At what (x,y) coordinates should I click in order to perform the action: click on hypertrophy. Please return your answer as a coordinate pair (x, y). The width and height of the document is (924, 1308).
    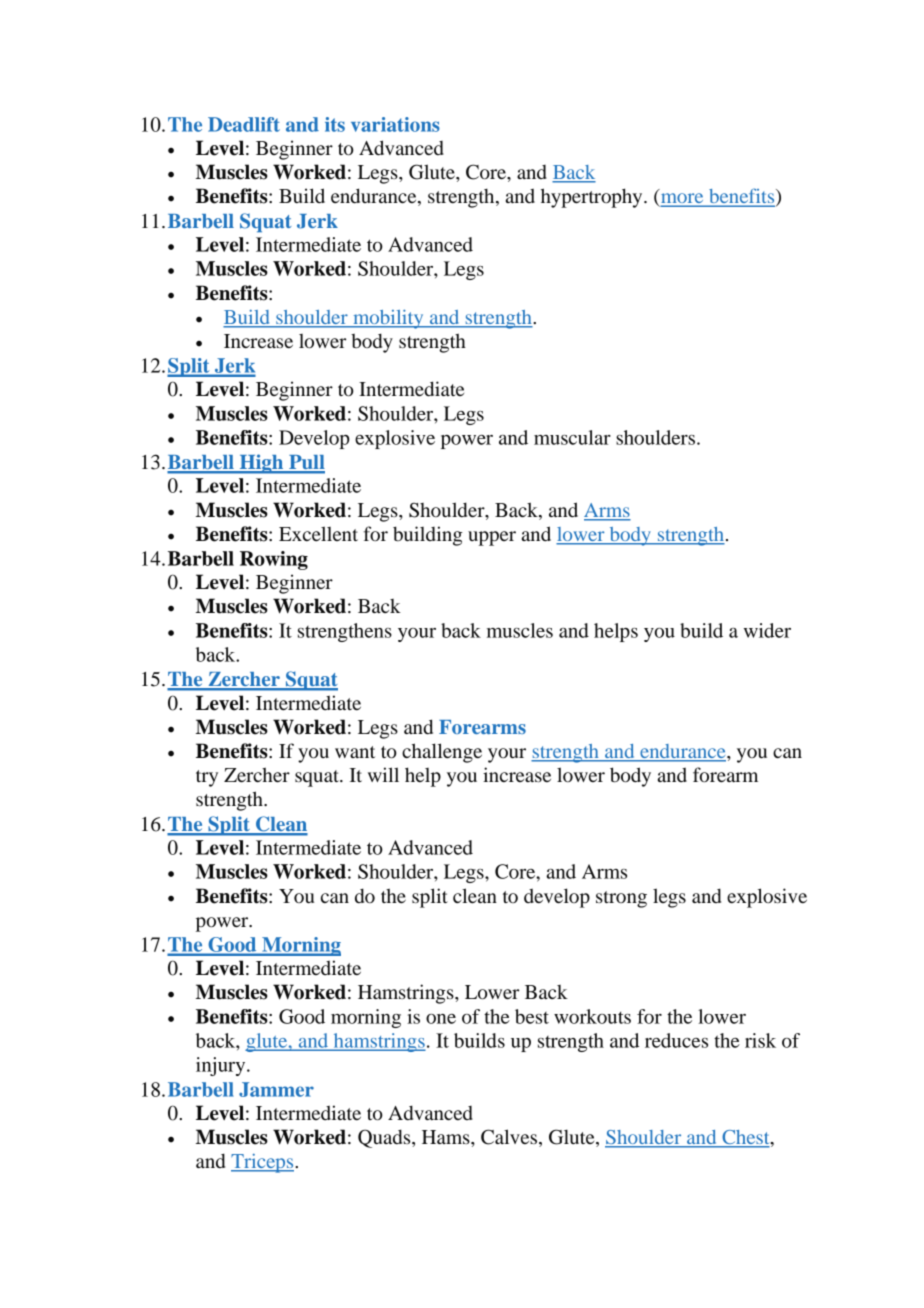
    Looking at the image, I should click on (593, 198).
